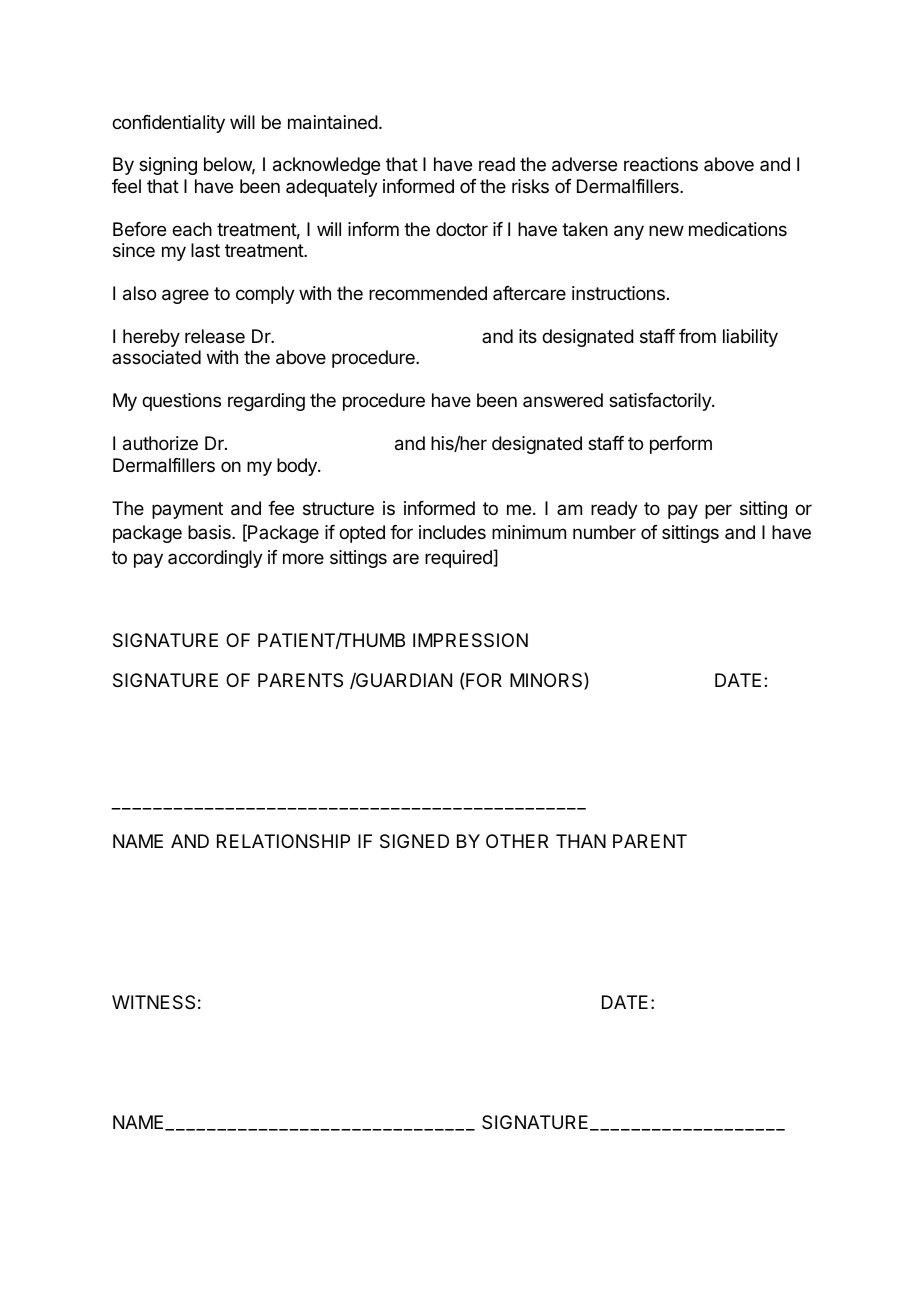  What do you see at coordinates (681, 445) in the document?
I see `perform` at bounding box center [681, 445].
